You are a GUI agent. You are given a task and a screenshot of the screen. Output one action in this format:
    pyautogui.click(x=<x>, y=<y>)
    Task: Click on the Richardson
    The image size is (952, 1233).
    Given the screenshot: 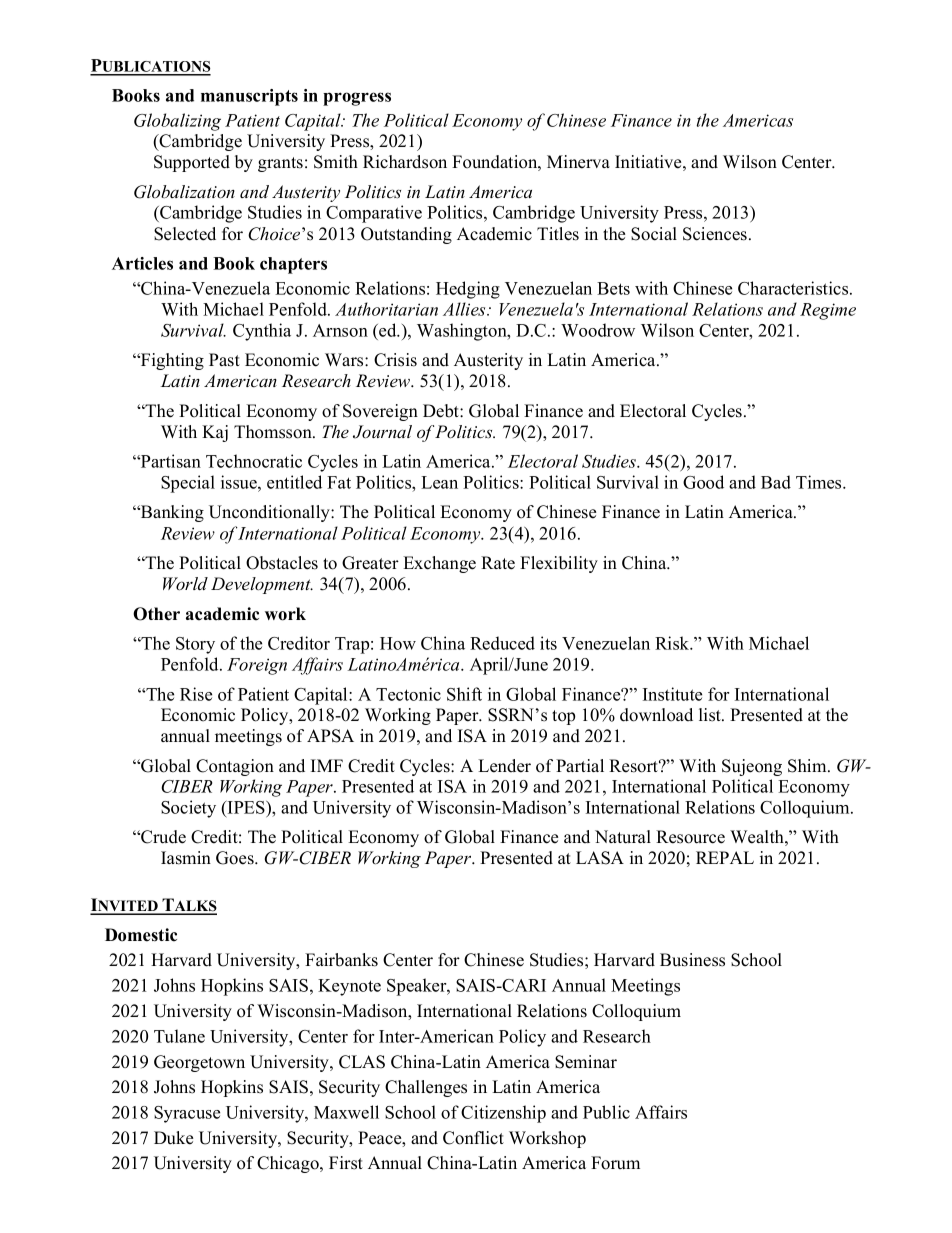 What is the action you would take?
    pyautogui.click(x=405, y=162)
